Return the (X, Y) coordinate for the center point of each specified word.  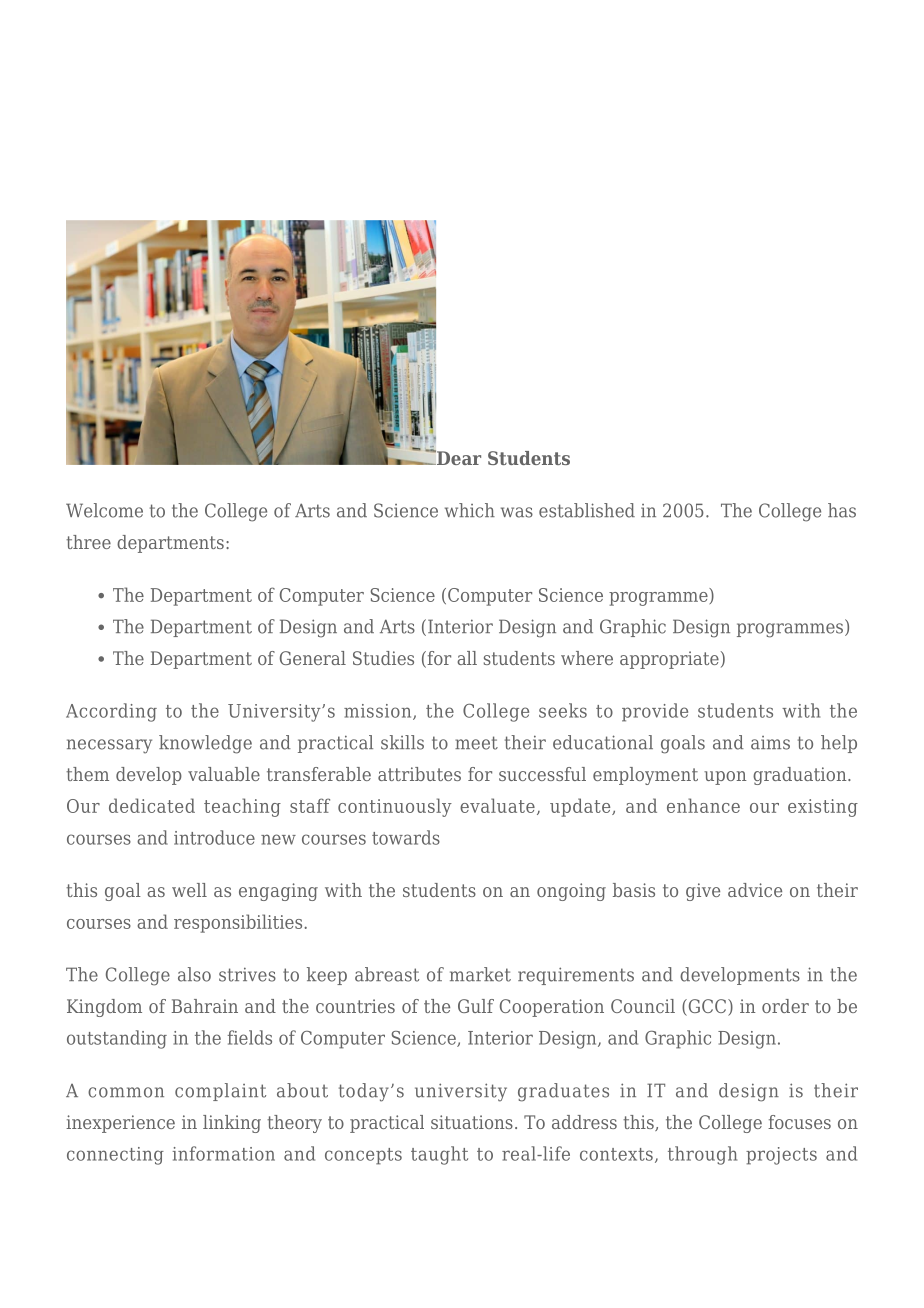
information (224, 1153)
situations (472, 1122)
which (470, 510)
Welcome (104, 510)
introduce (214, 837)
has (842, 510)
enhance (703, 805)
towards (406, 837)
